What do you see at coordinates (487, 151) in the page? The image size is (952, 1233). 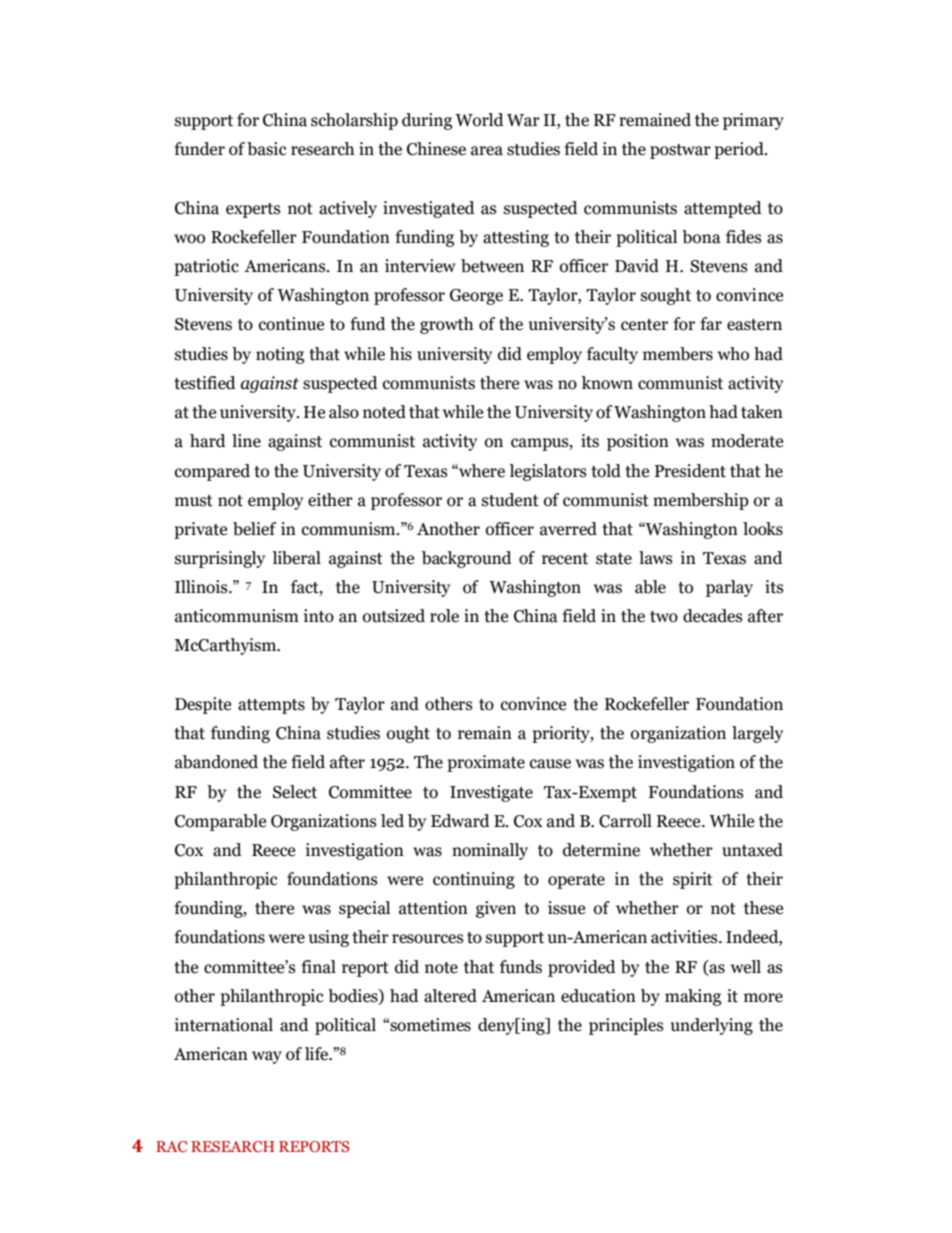 I see `area` at bounding box center [487, 151].
